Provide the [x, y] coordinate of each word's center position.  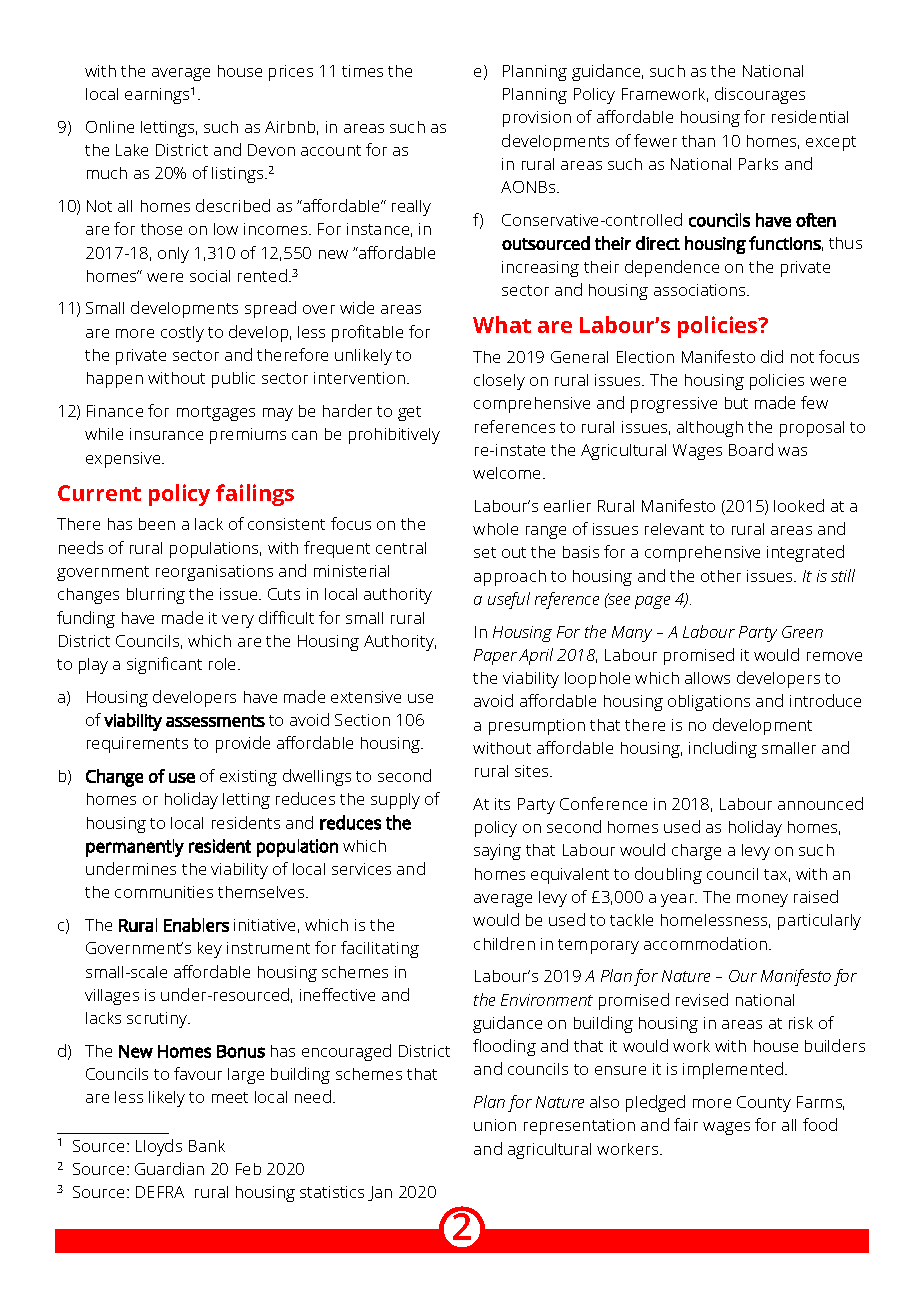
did [772, 356]
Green [802, 632]
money [762, 900]
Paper [495, 657]
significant [164, 665]
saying [497, 852]
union [495, 1125]
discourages [760, 95]
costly [182, 334]
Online [110, 127]
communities [164, 892]
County [764, 1104]
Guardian [169, 1168]
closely [499, 382]
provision [537, 119]
